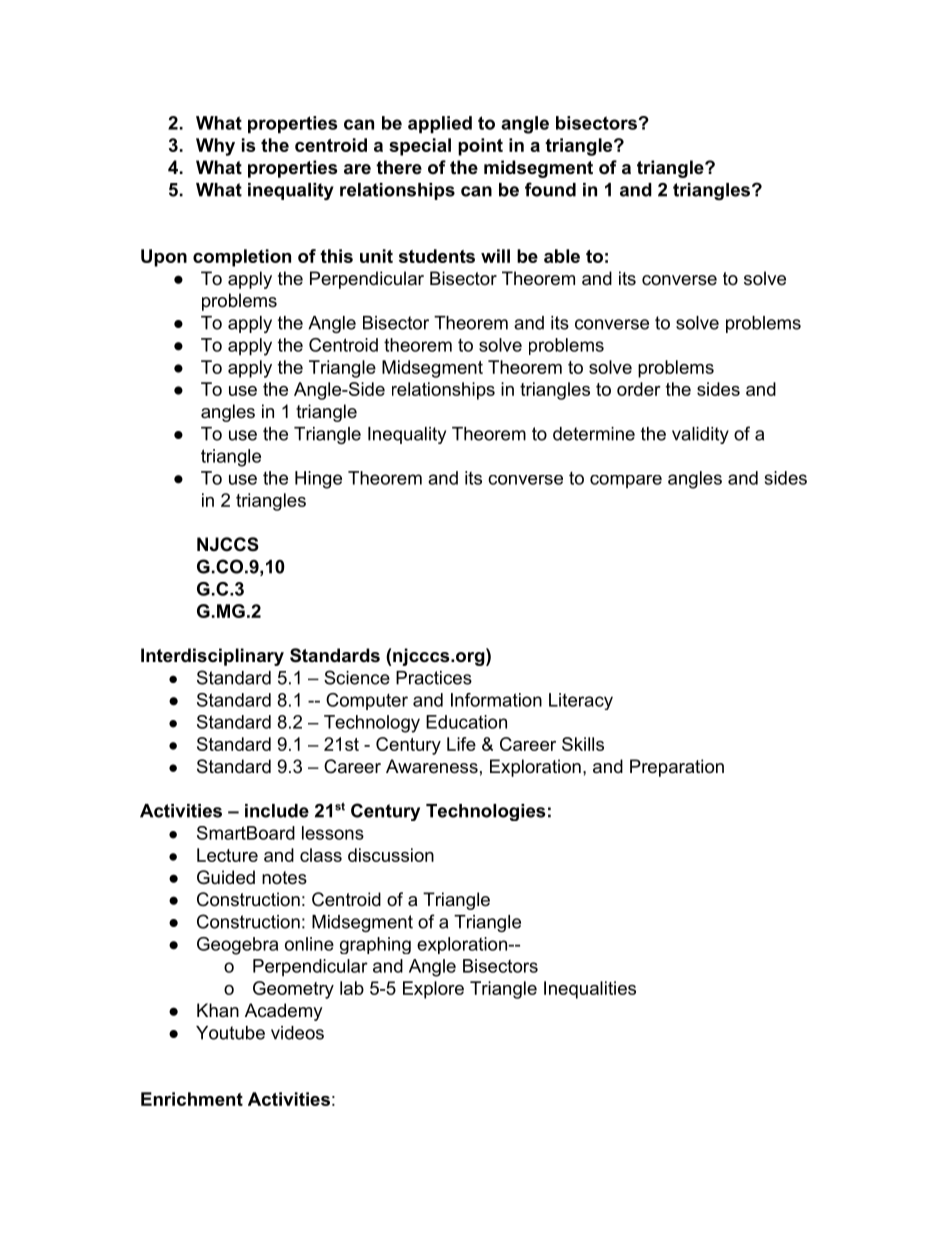  Describe the element at coordinates (212, 657) in the document. I see `Interdisciplinary` at that location.
